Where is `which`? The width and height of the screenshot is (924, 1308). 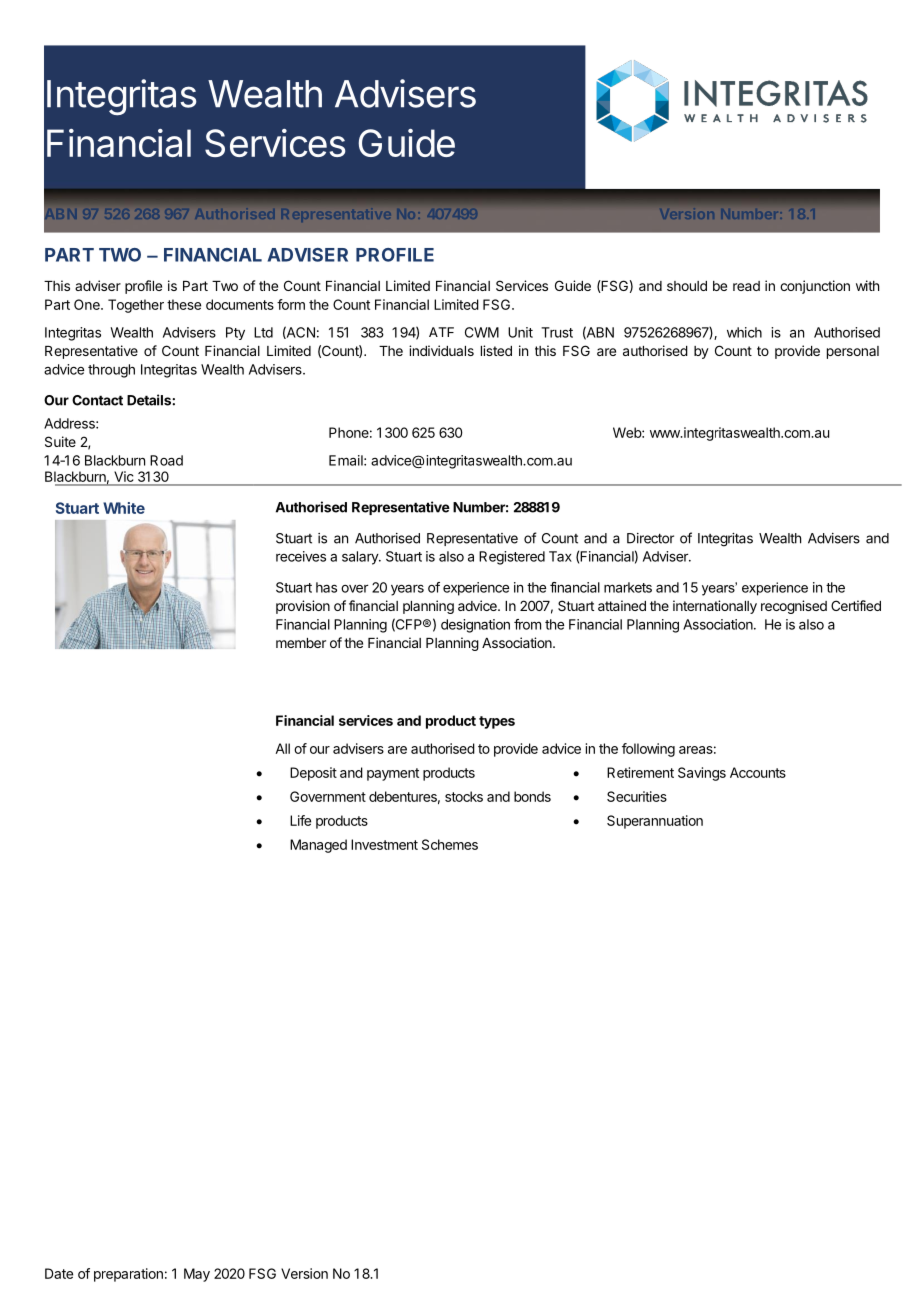 which is located at coordinates (744, 332).
